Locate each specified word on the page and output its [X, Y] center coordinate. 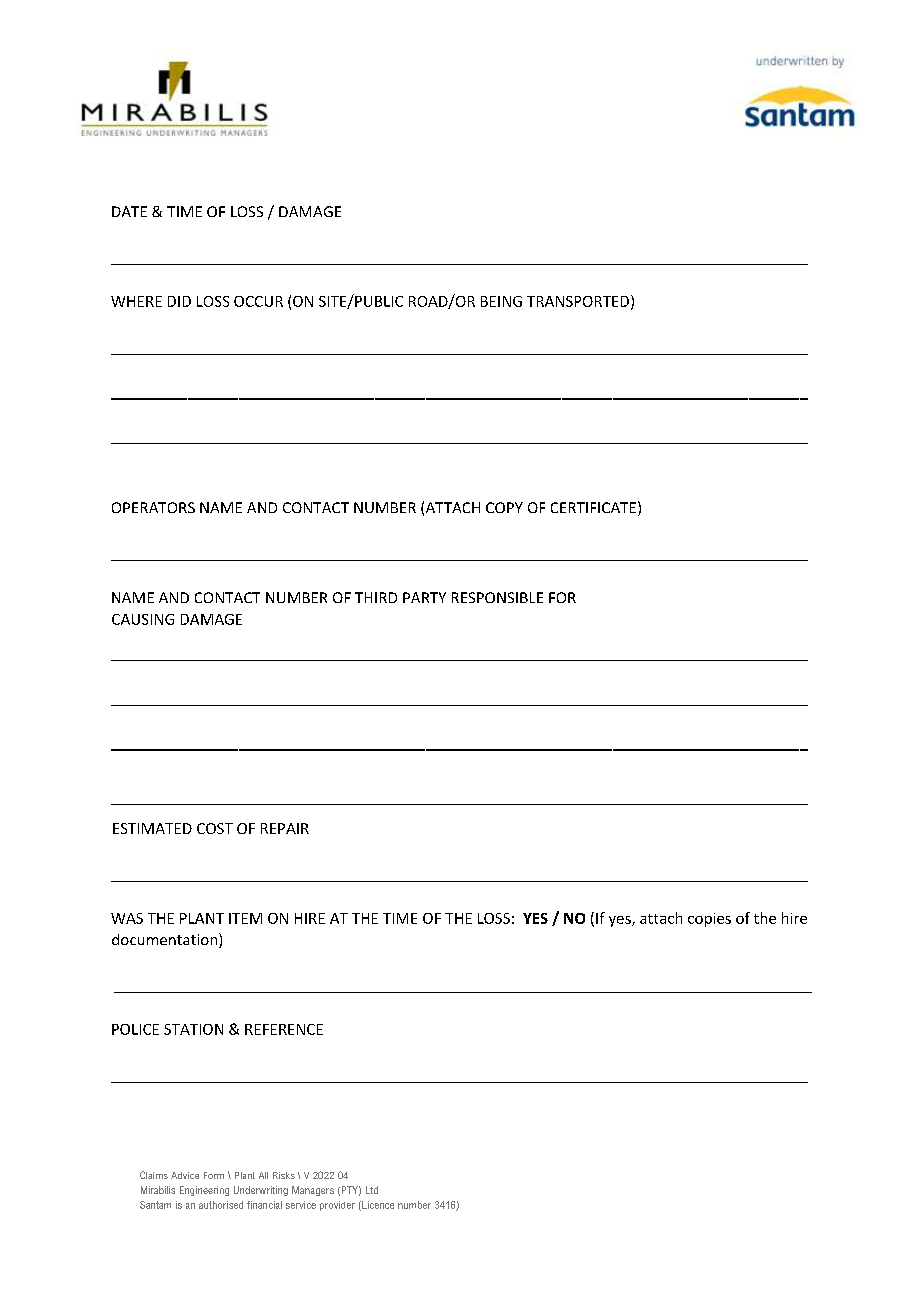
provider [337, 1206]
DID [179, 301]
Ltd [372, 1190]
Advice [185, 1175]
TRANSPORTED [578, 301]
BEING [501, 301]
